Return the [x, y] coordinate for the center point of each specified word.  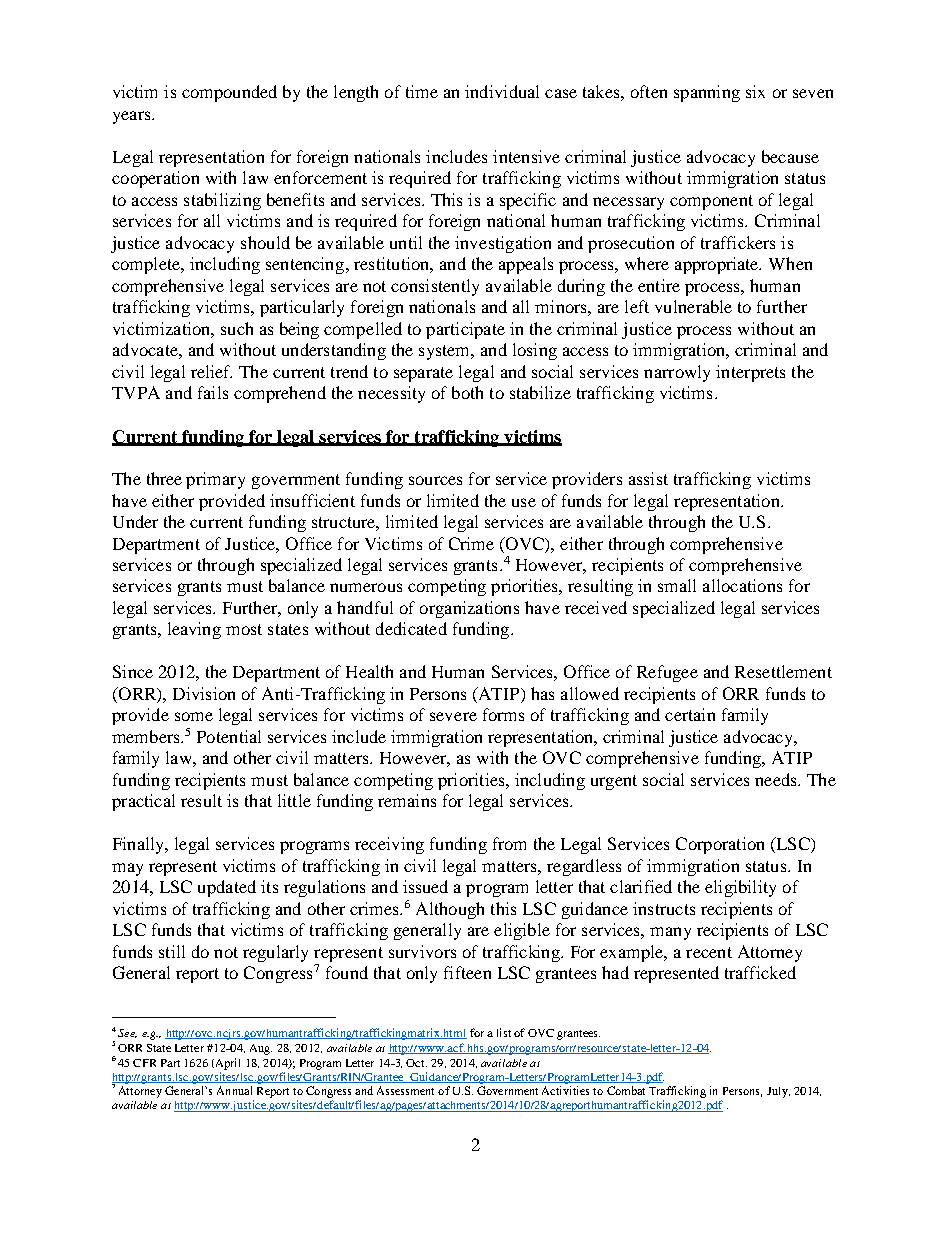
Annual [234, 1090]
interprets [750, 373]
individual [502, 91]
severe [453, 716]
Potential [229, 736]
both [467, 392]
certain [690, 714]
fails [213, 392]
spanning [707, 93]
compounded [229, 93]
